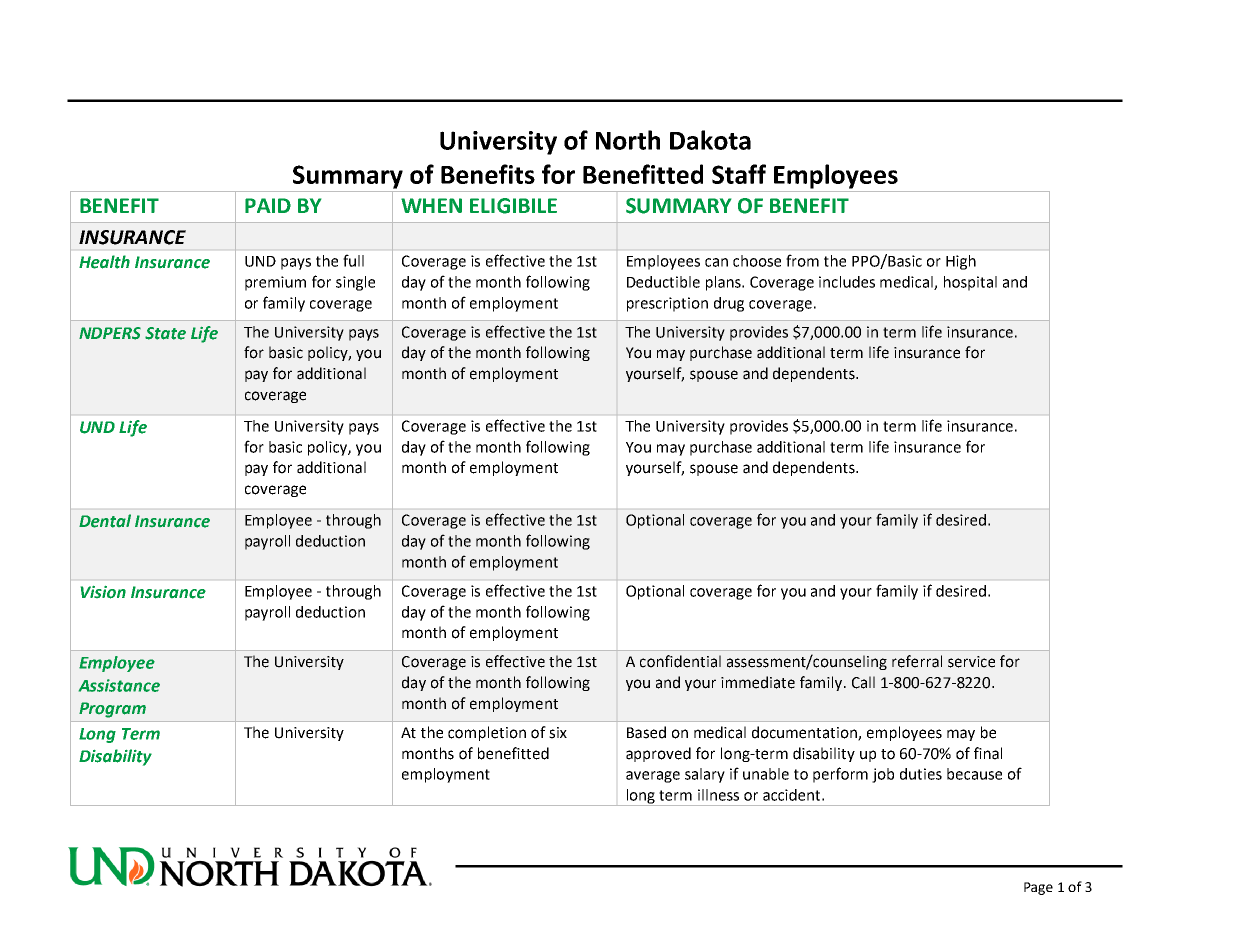 This screenshot has width=1233, height=952. What do you see at coordinates (739, 174) in the screenshot?
I see `Staff` at bounding box center [739, 174].
